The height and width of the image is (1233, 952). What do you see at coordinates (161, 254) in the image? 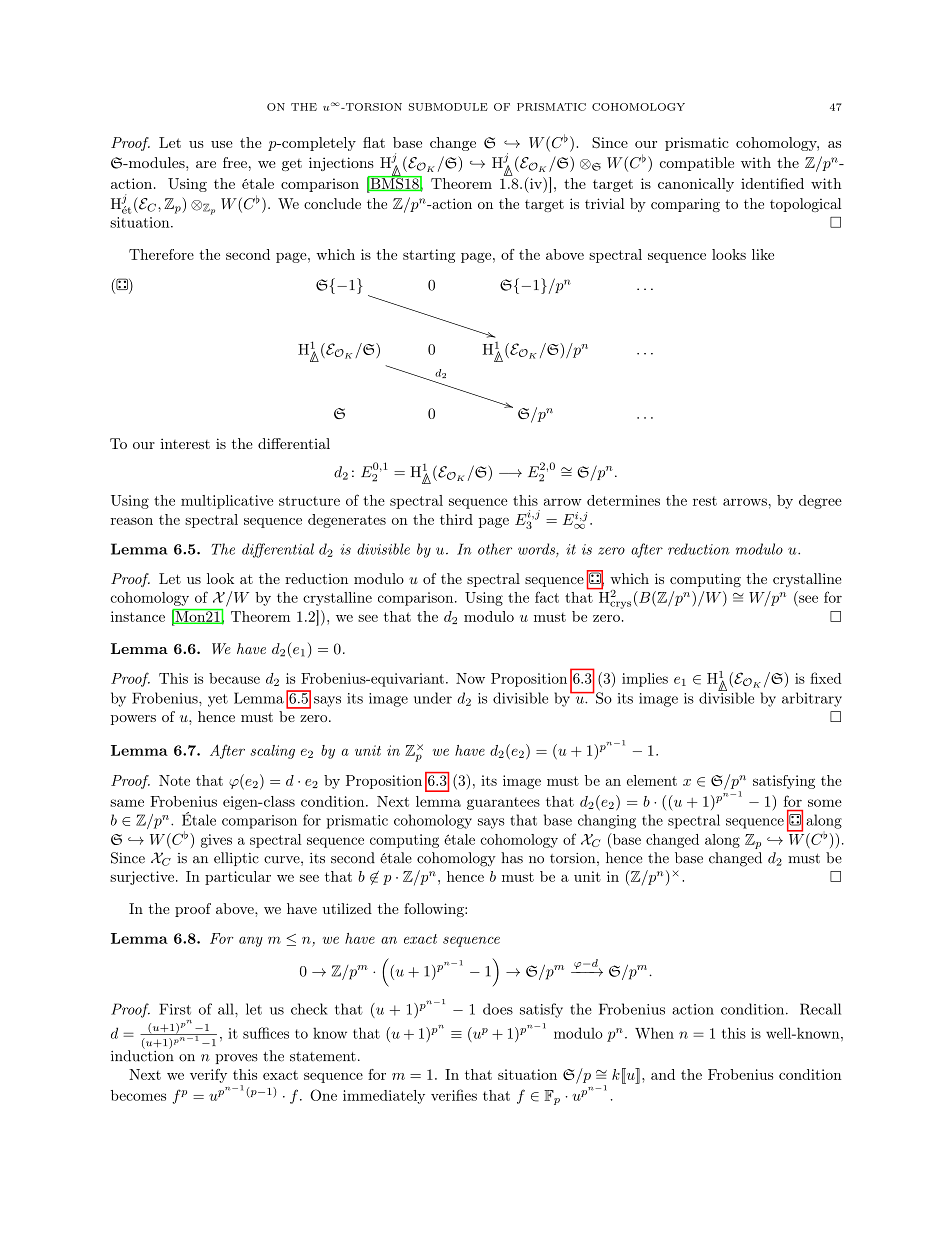
I see `Therefore` at bounding box center [161, 254].
